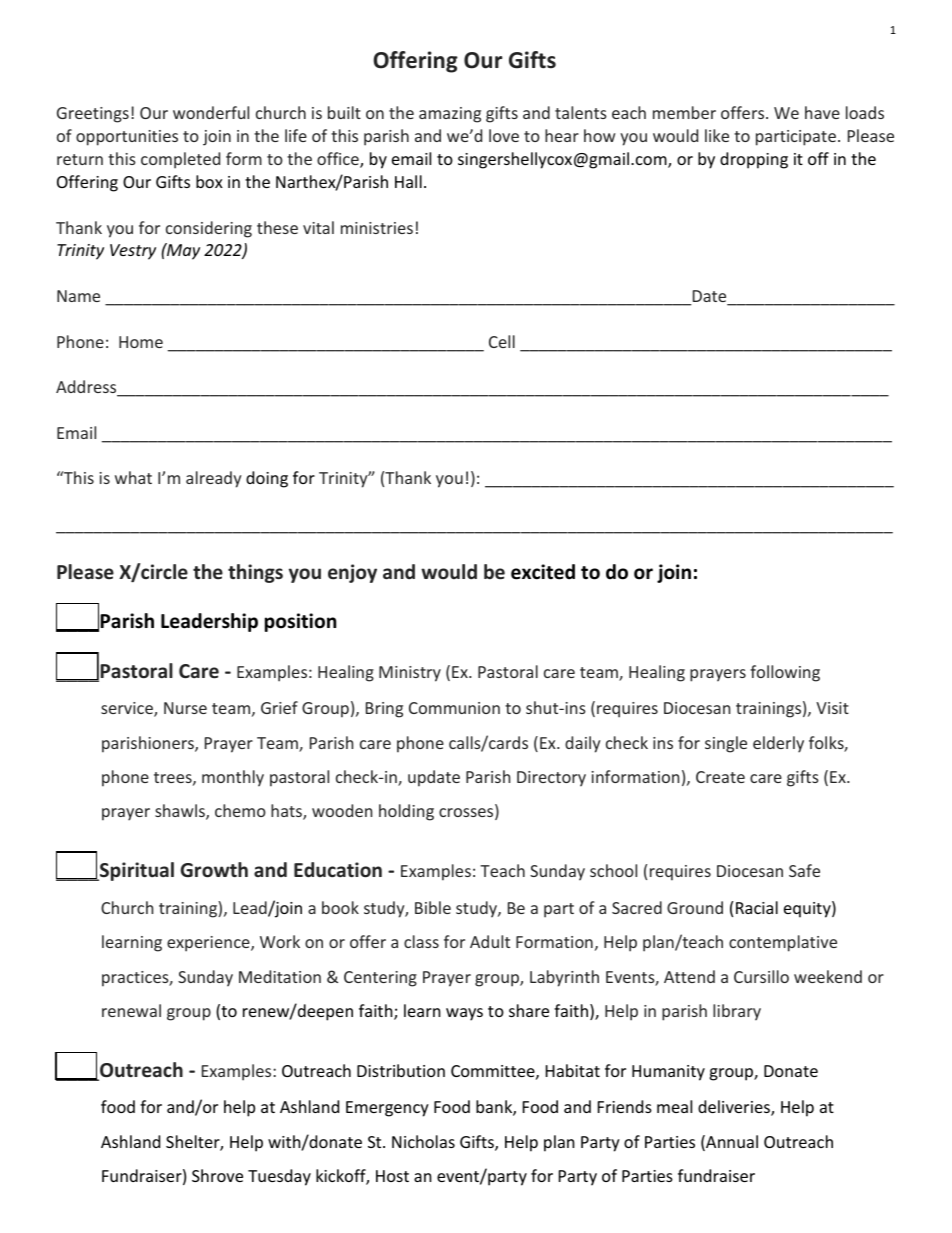 The height and width of the screenshot is (1233, 952). I want to click on excited, so click(543, 572).
